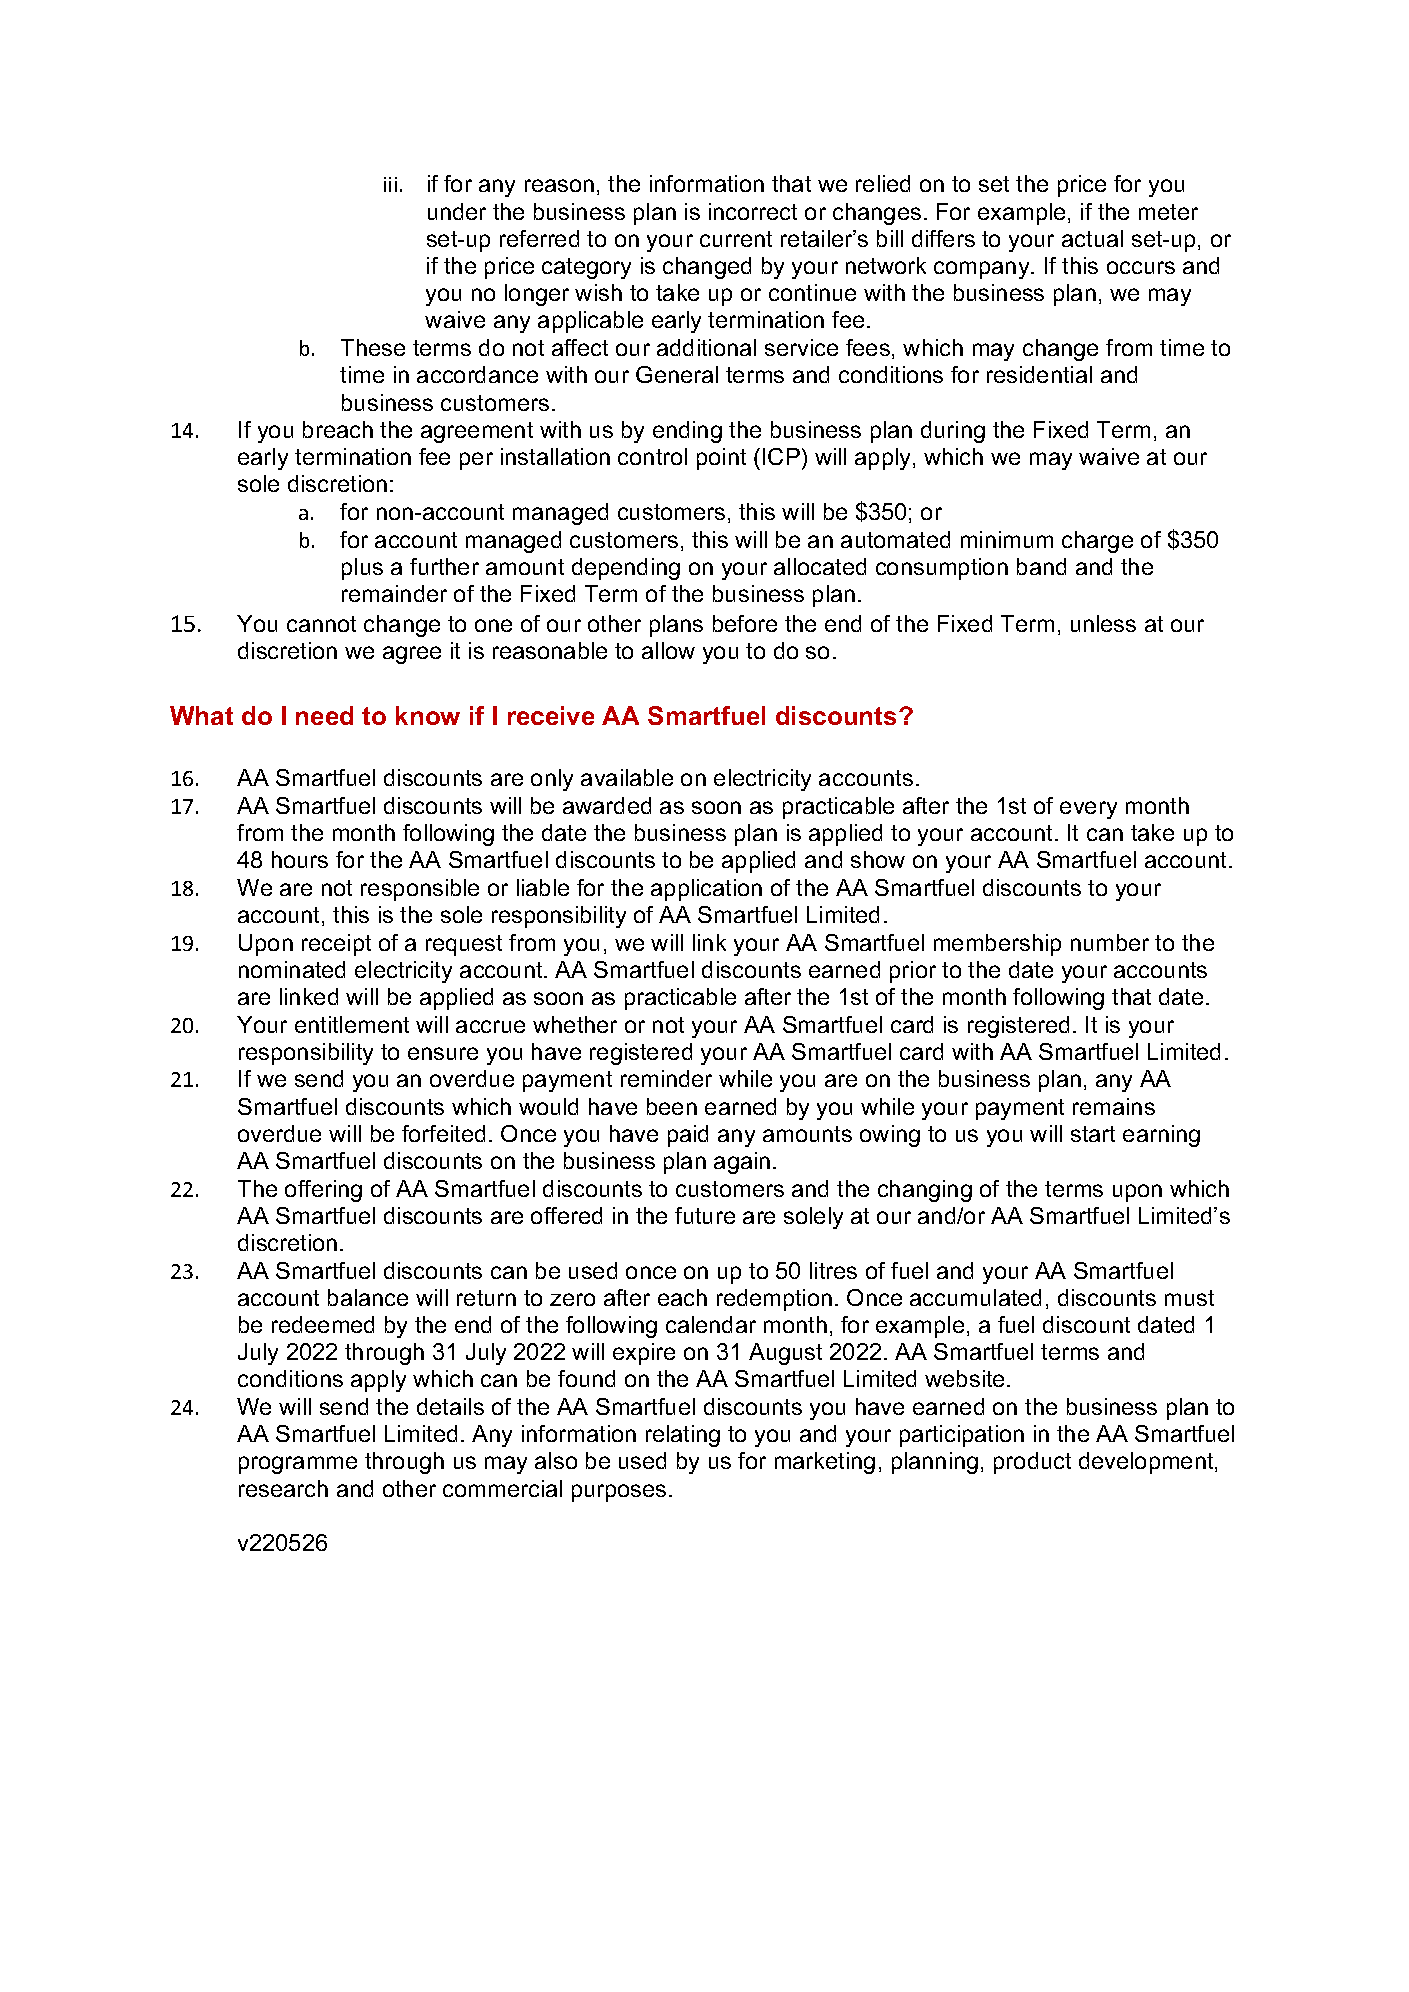 Image resolution: width=1409 pixels, height=1992 pixels. What do you see at coordinates (736, 239) in the image?
I see `current` at bounding box center [736, 239].
